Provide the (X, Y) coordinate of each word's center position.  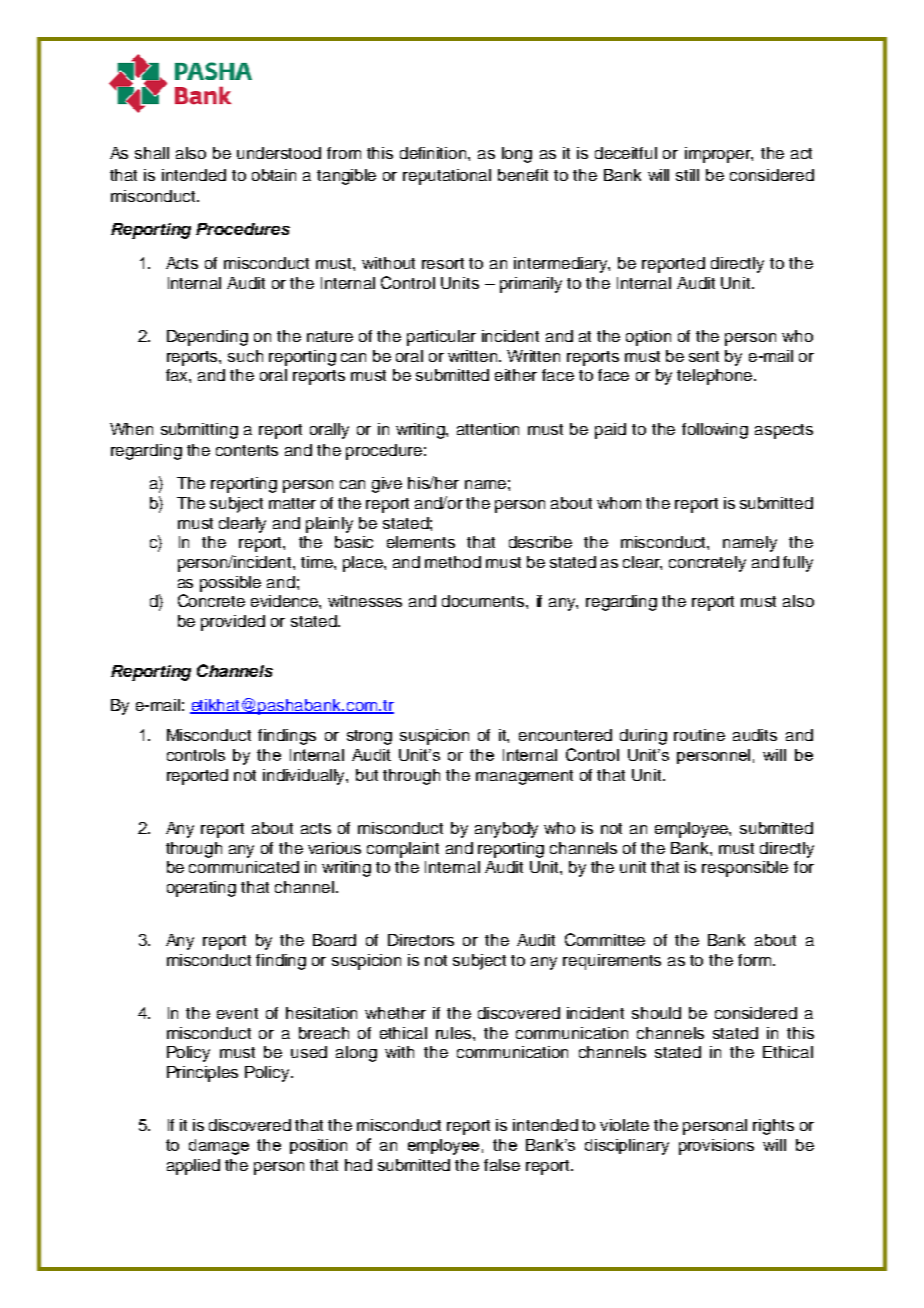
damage (219, 1147)
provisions (716, 1147)
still (687, 175)
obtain (274, 175)
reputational (447, 177)
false (502, 1165)
